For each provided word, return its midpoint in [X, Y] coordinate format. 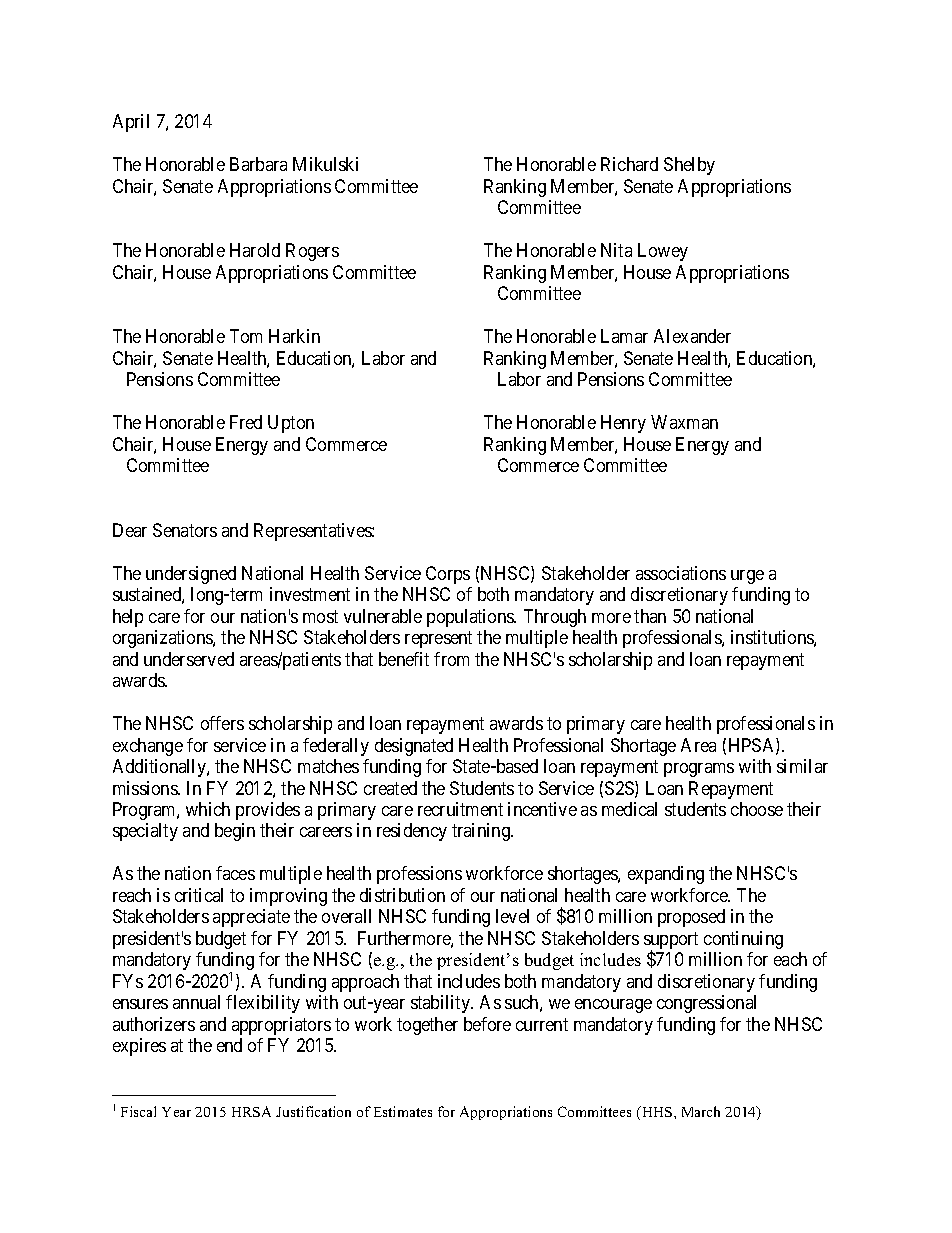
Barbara [258, 164]
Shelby [689, 166]
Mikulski [325, 164]
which [208, 809]
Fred [246, 422]
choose [757, 809]
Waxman [684, 422]
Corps [448, 575]
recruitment [460, 809]
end [229, 1045]
